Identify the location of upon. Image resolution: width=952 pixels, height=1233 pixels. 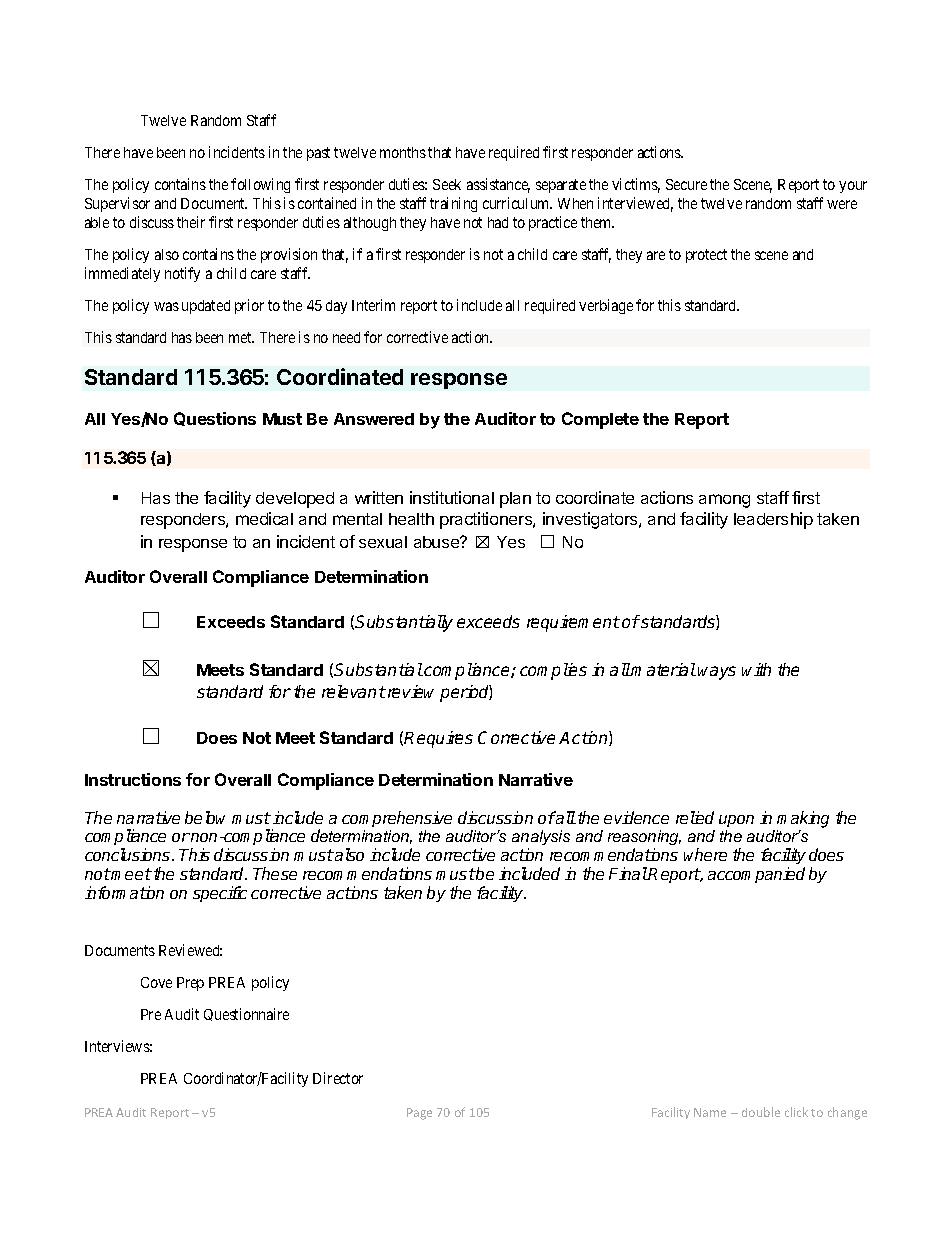
(736, 821).
